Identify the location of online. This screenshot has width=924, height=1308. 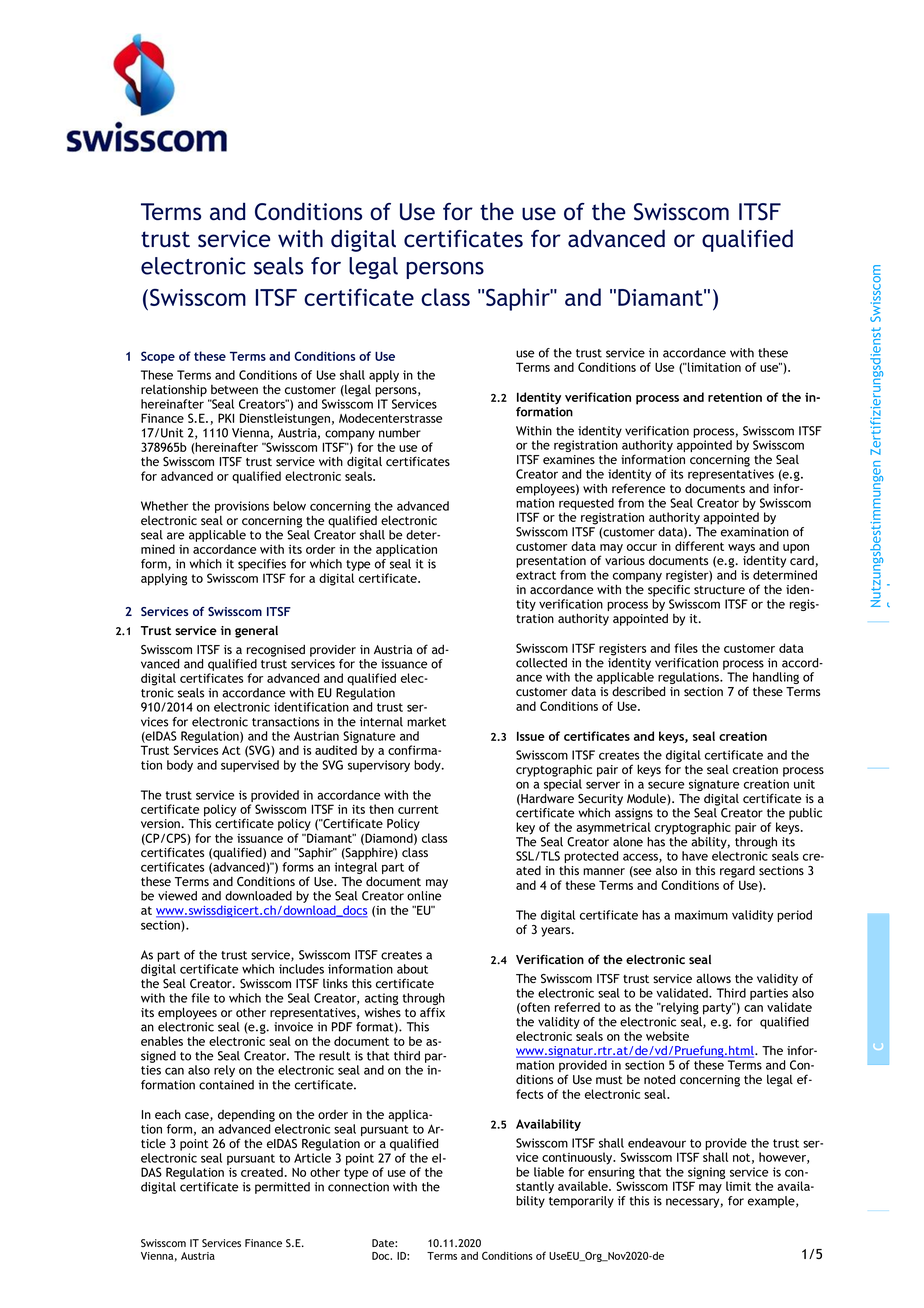
(424, 896).
